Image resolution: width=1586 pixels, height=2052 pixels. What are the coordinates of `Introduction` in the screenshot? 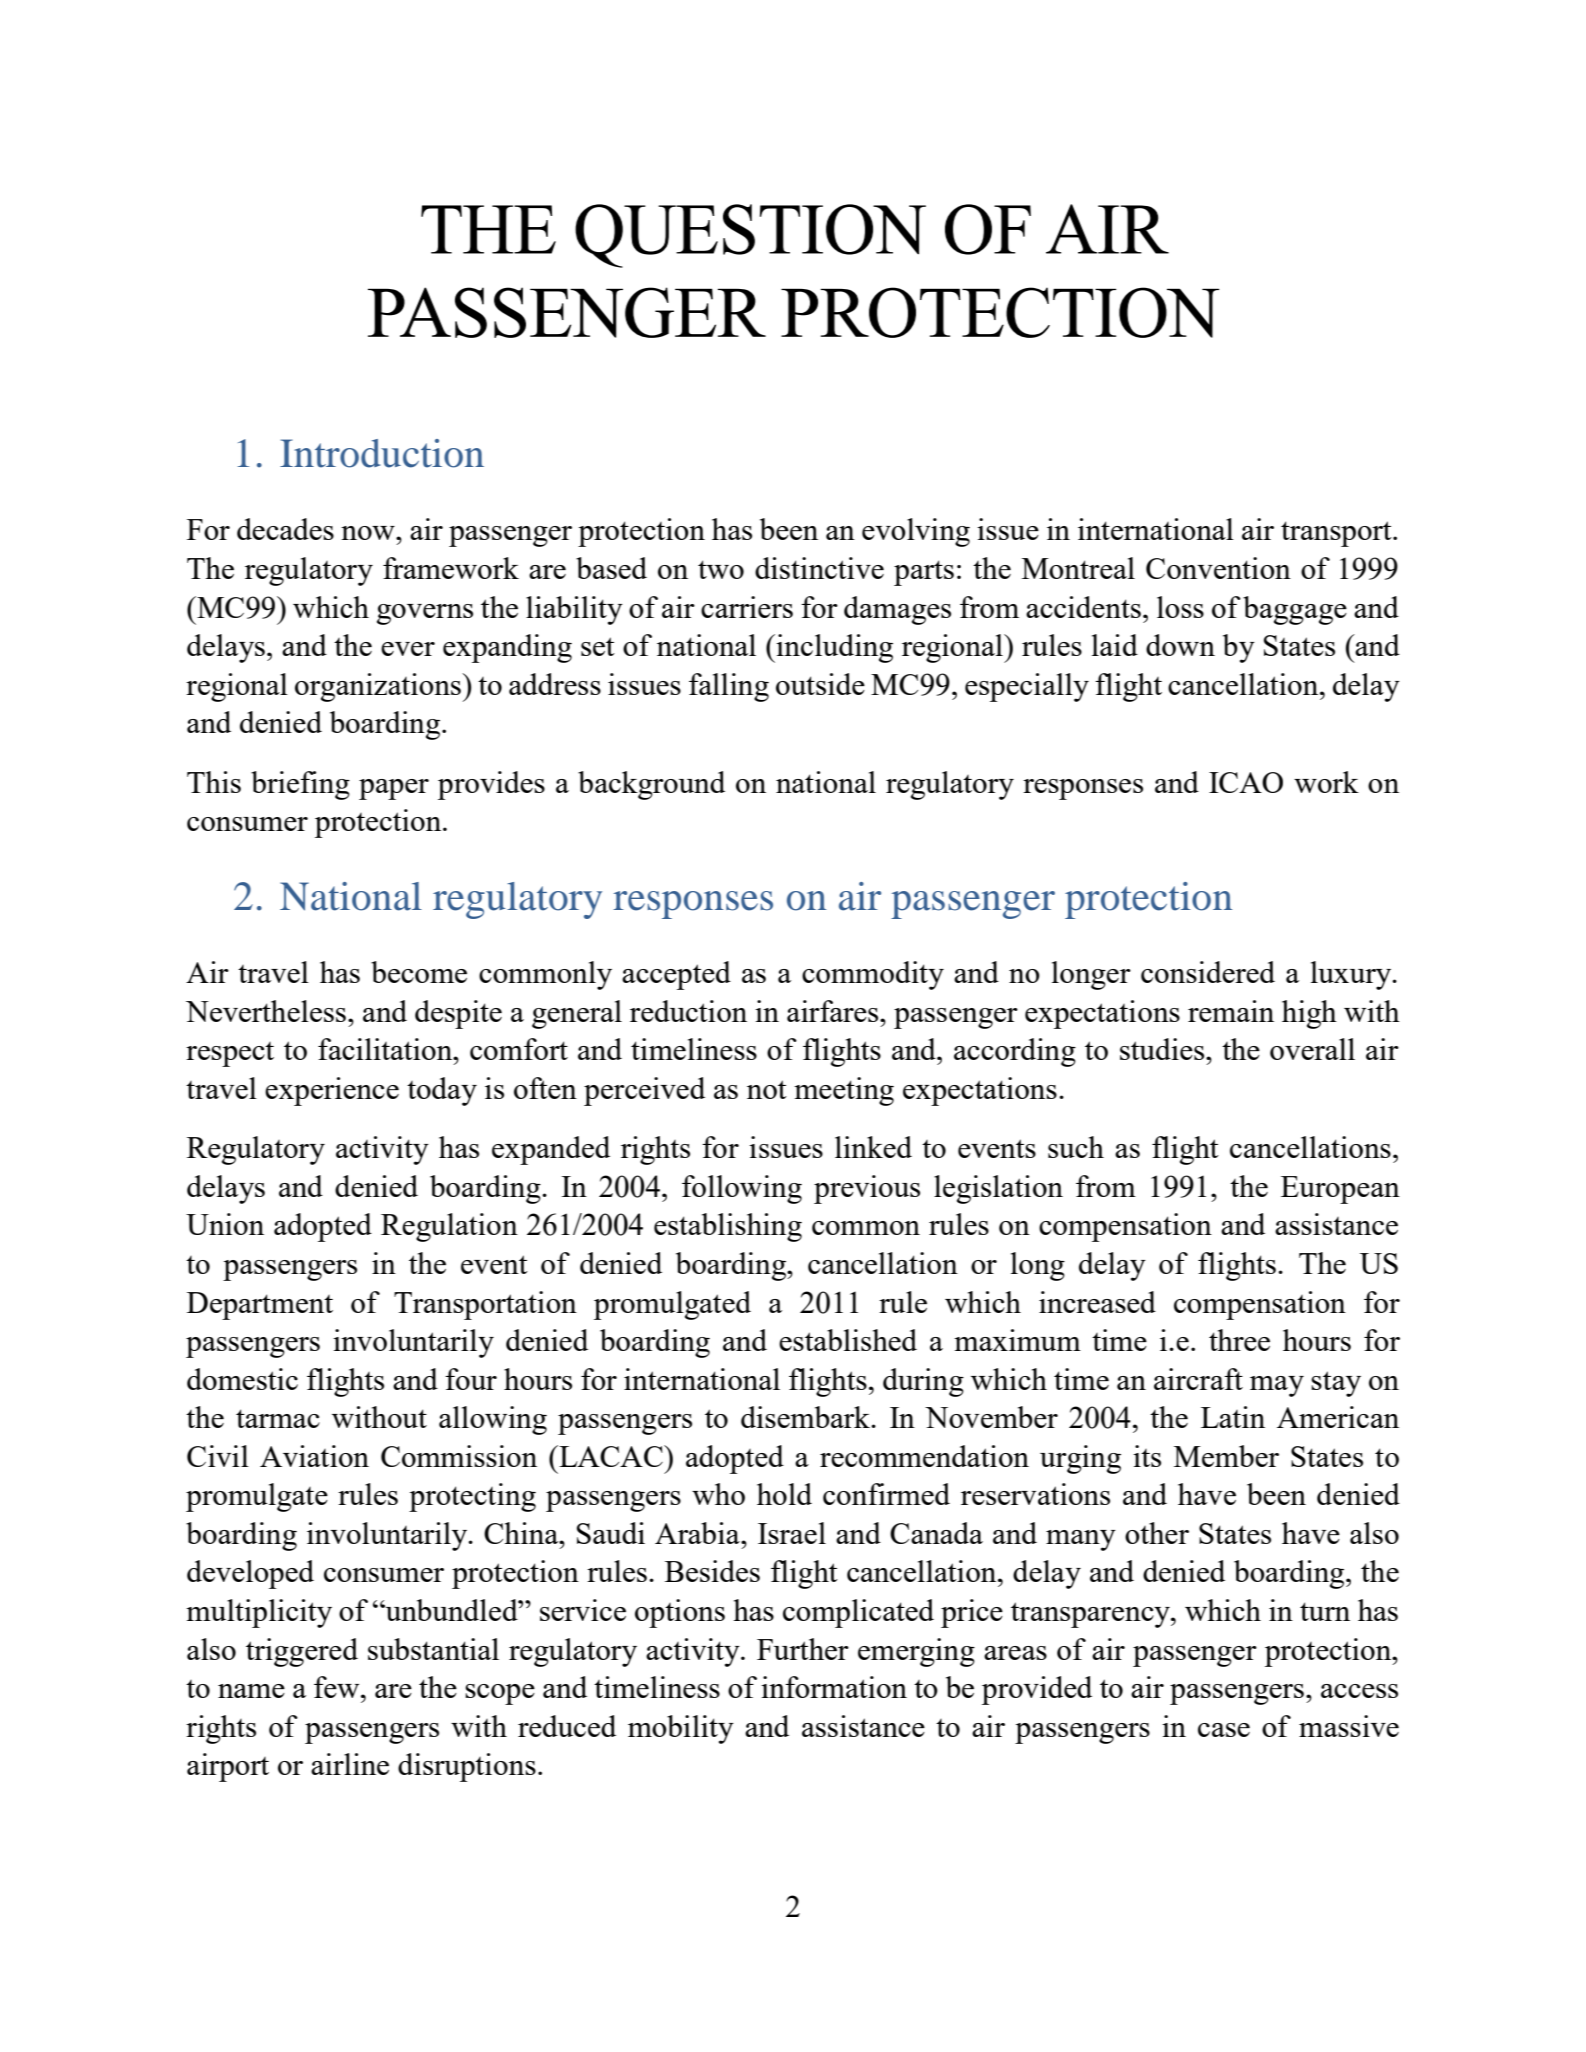 It's located at (382, 453).
